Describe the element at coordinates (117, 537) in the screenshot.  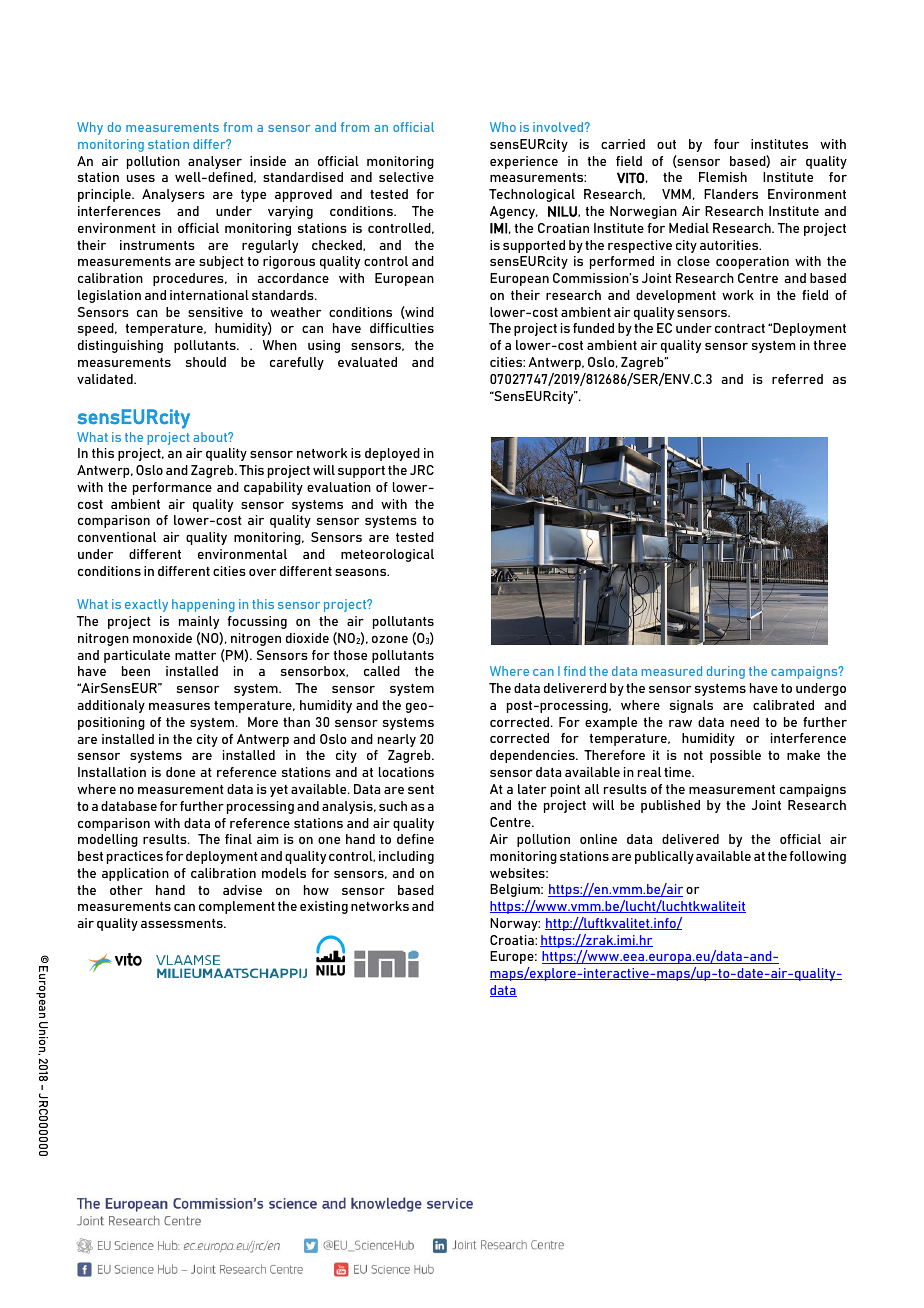
I see `conventional` at that location.
